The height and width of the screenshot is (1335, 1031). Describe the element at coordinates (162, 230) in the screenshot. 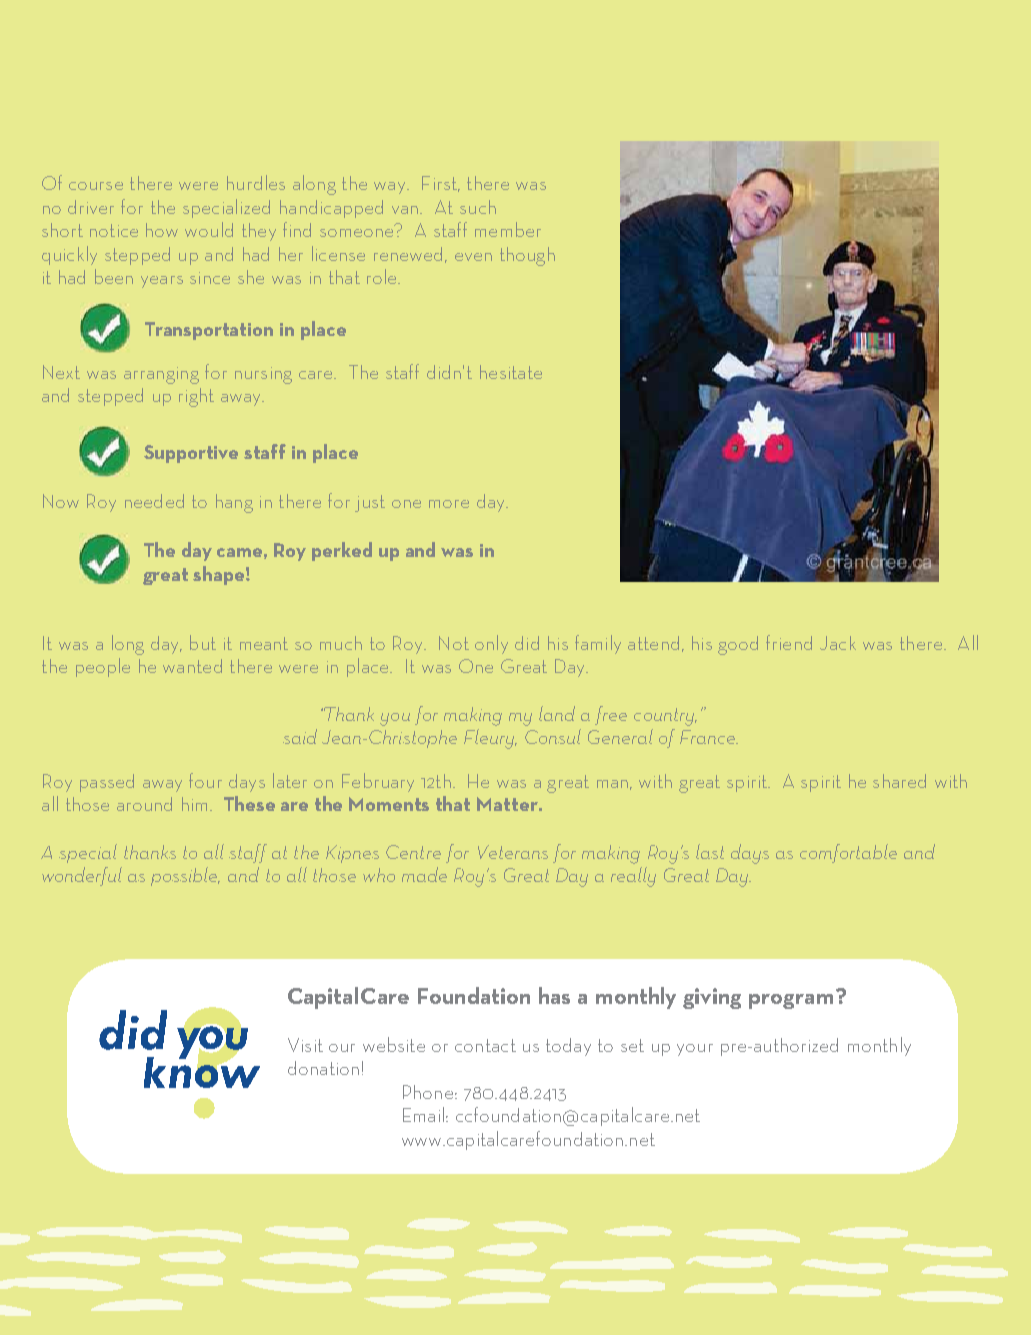

I see `how` at that location.
